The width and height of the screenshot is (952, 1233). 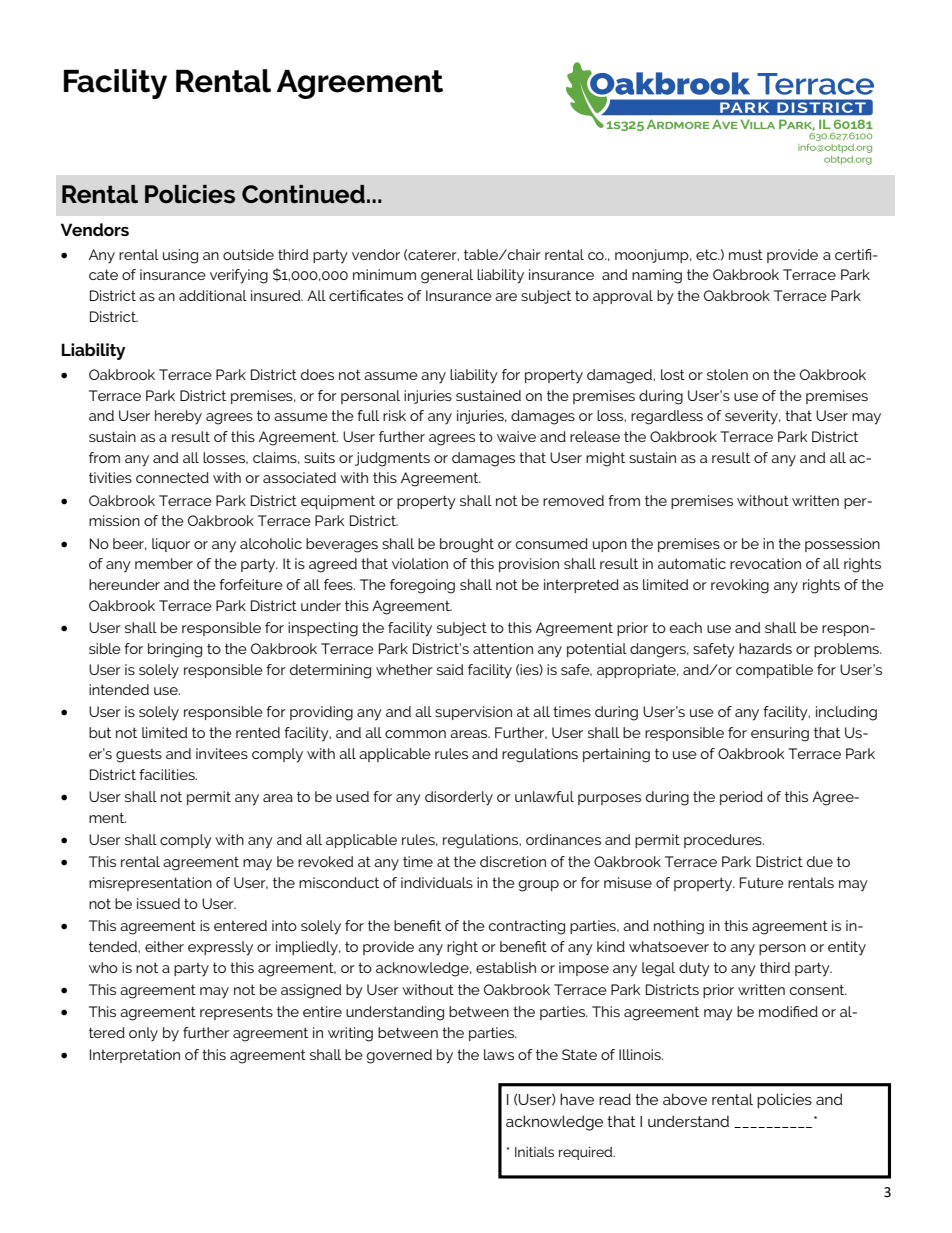 What do you see at coordinates (135, 1056) in the screenshot?
I see `Interpretation` at bounding box center [135, 1056].
